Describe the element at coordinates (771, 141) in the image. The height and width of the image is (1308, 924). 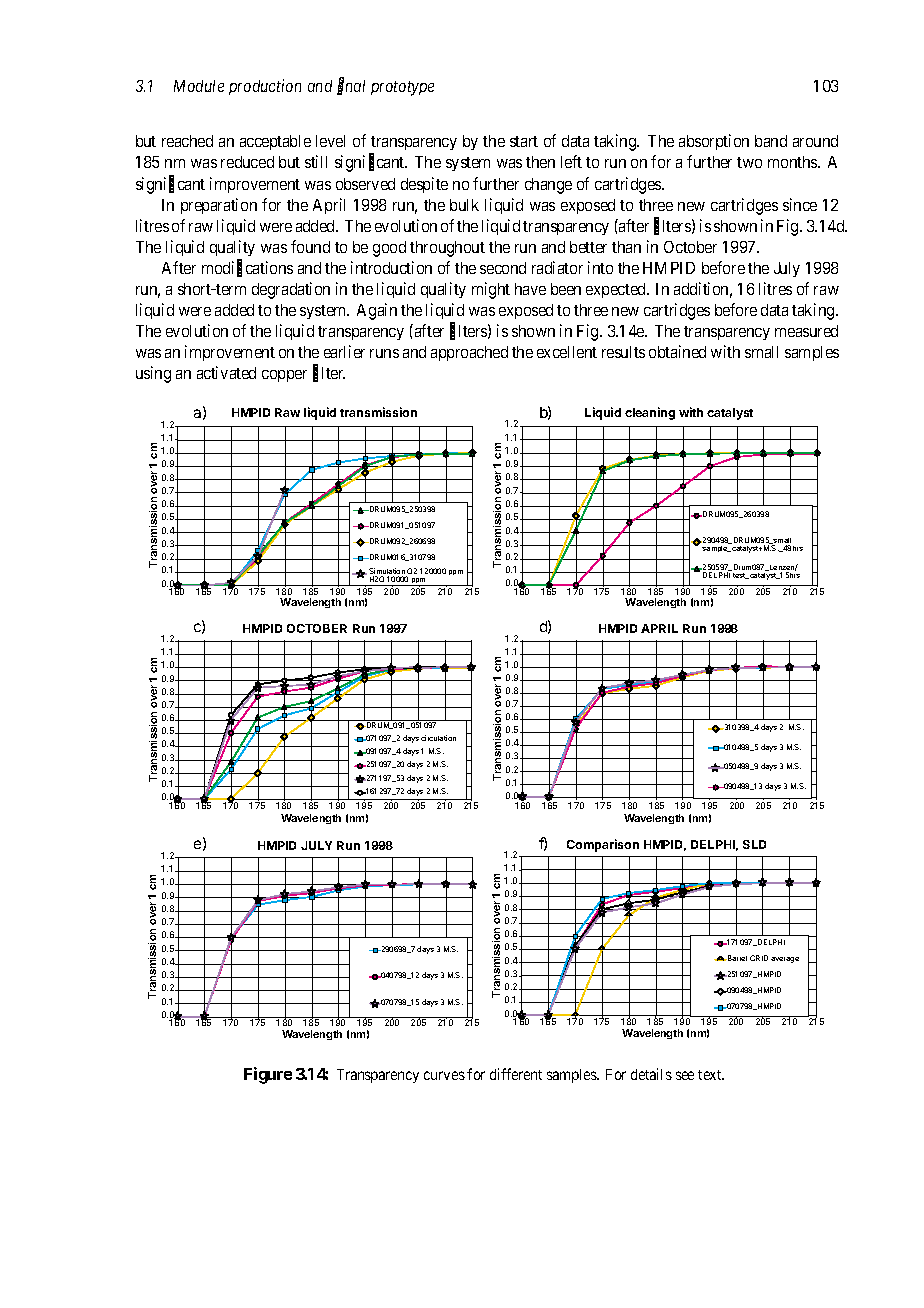
I see `band` at that location.
